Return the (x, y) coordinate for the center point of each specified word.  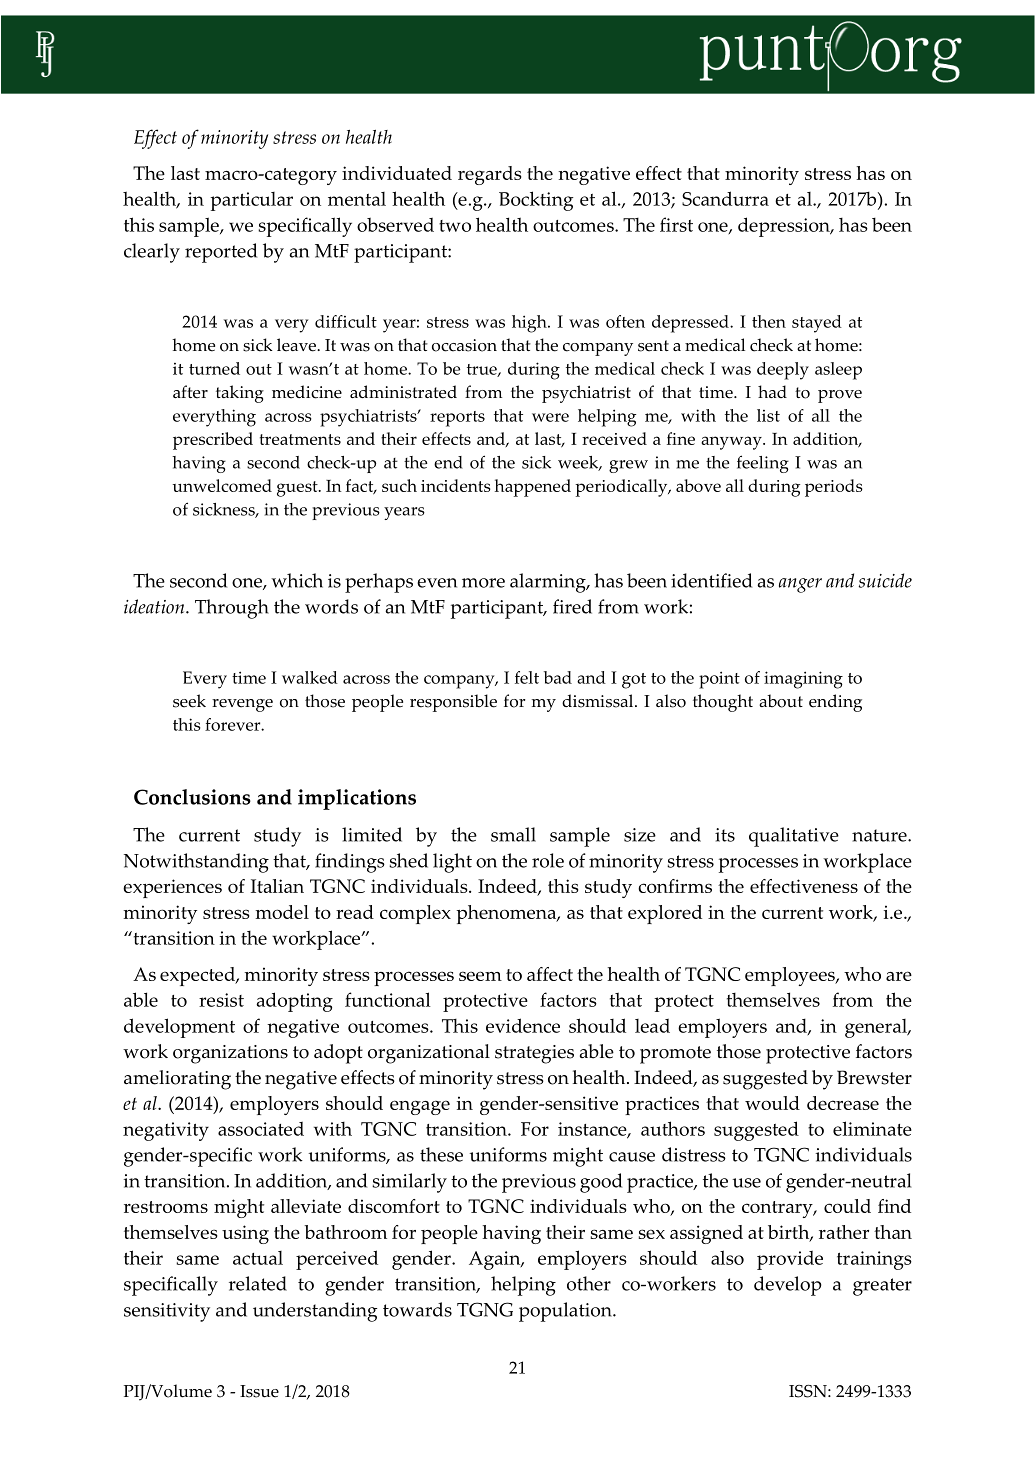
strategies (534, 1054)
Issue (259, 1391)
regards (490, 175)
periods (834, 488)
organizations (230, 1054)
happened (533, 488)
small (513, 834)
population (566, 1312)
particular (251, 201)
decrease (843, 1103)
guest (298, 489)
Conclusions (192, 797)
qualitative (794, 837)
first (676, 224)
